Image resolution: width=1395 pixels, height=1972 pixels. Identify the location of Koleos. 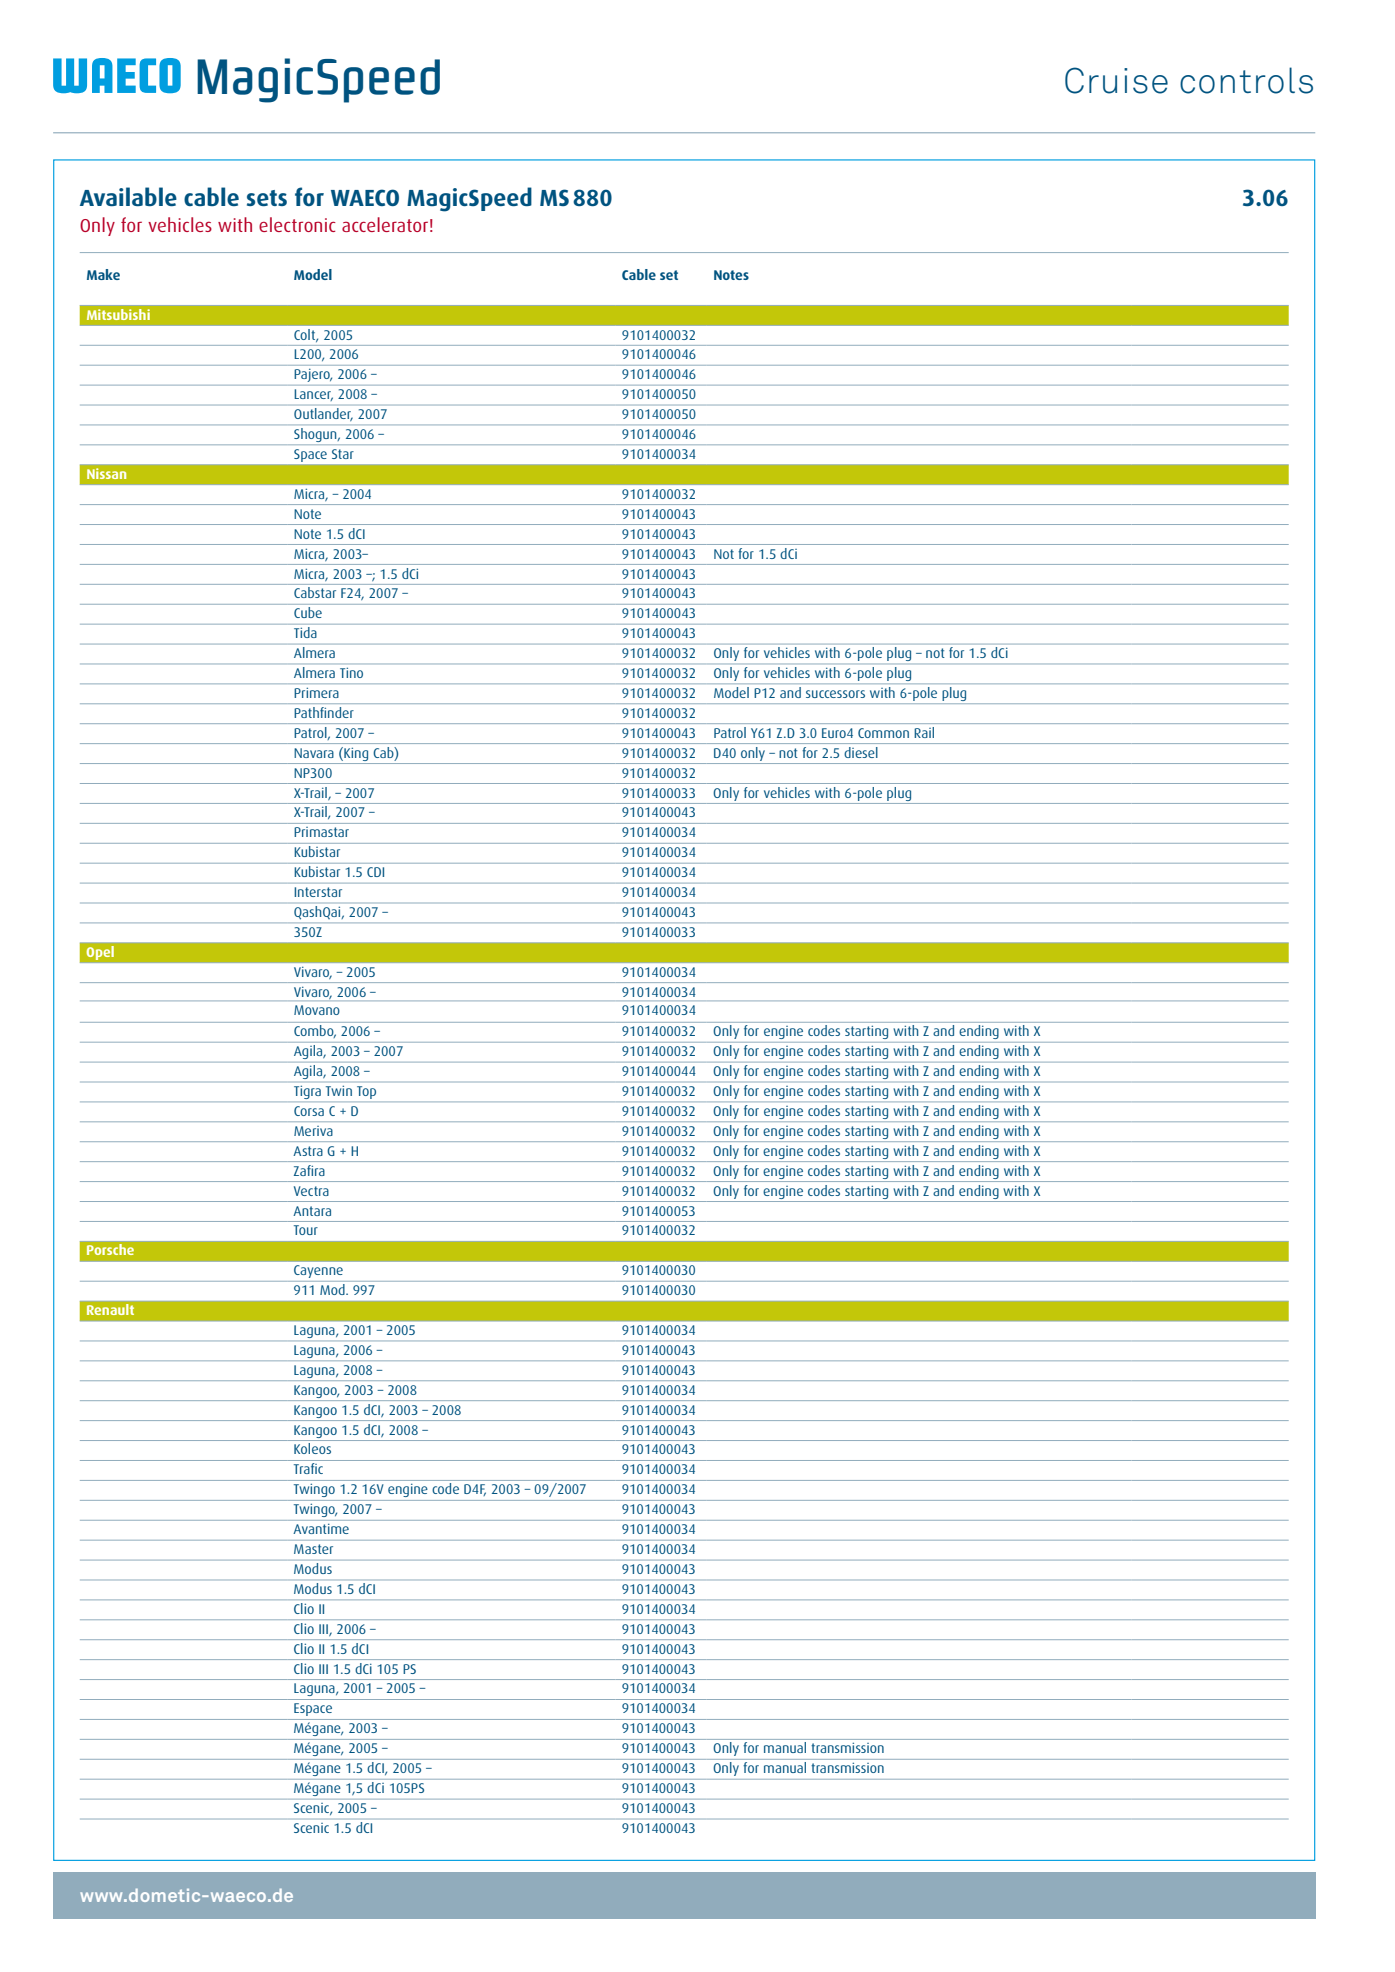
(312, 1448).
